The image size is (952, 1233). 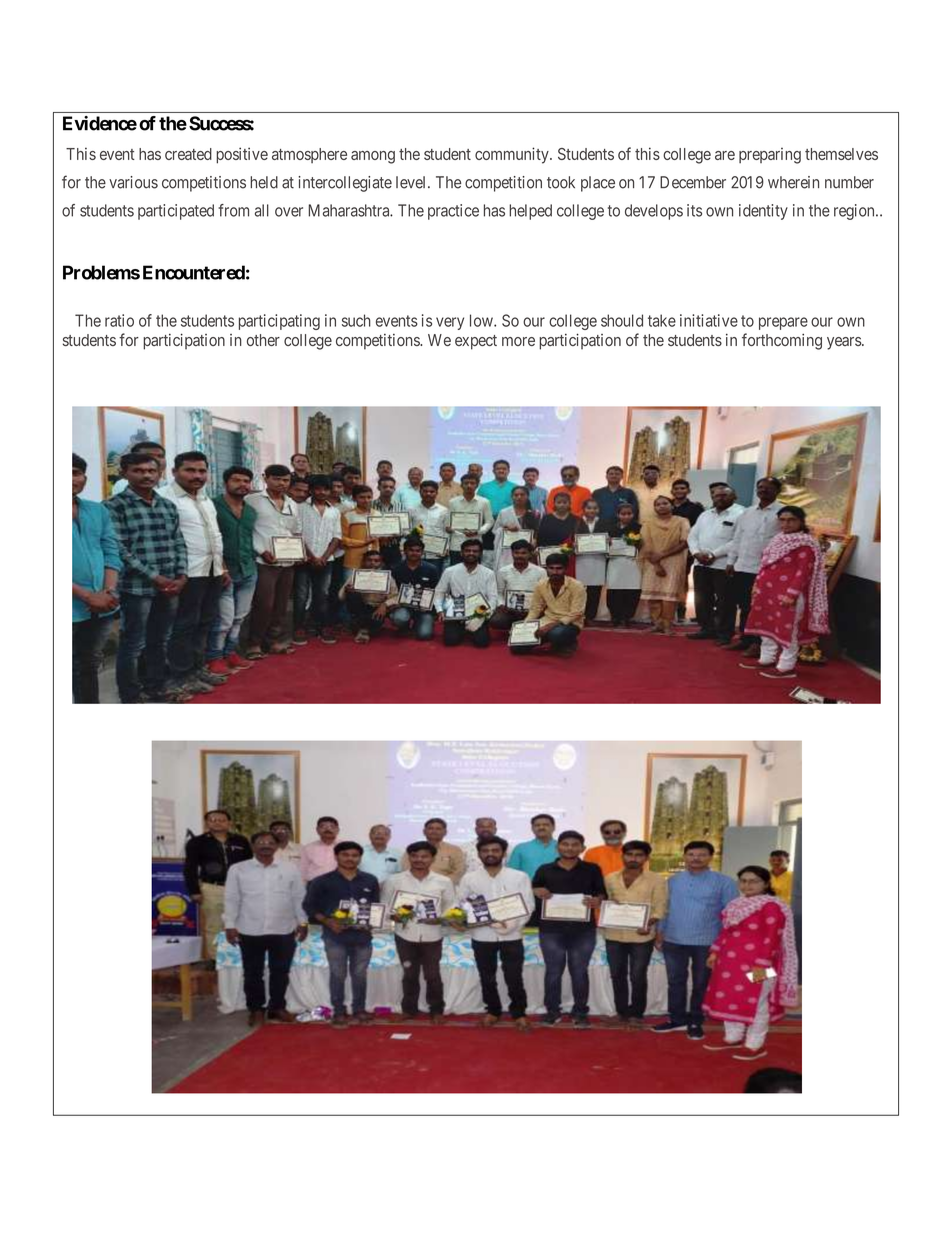 I want to click on participated, so click(x=176, y=212).
